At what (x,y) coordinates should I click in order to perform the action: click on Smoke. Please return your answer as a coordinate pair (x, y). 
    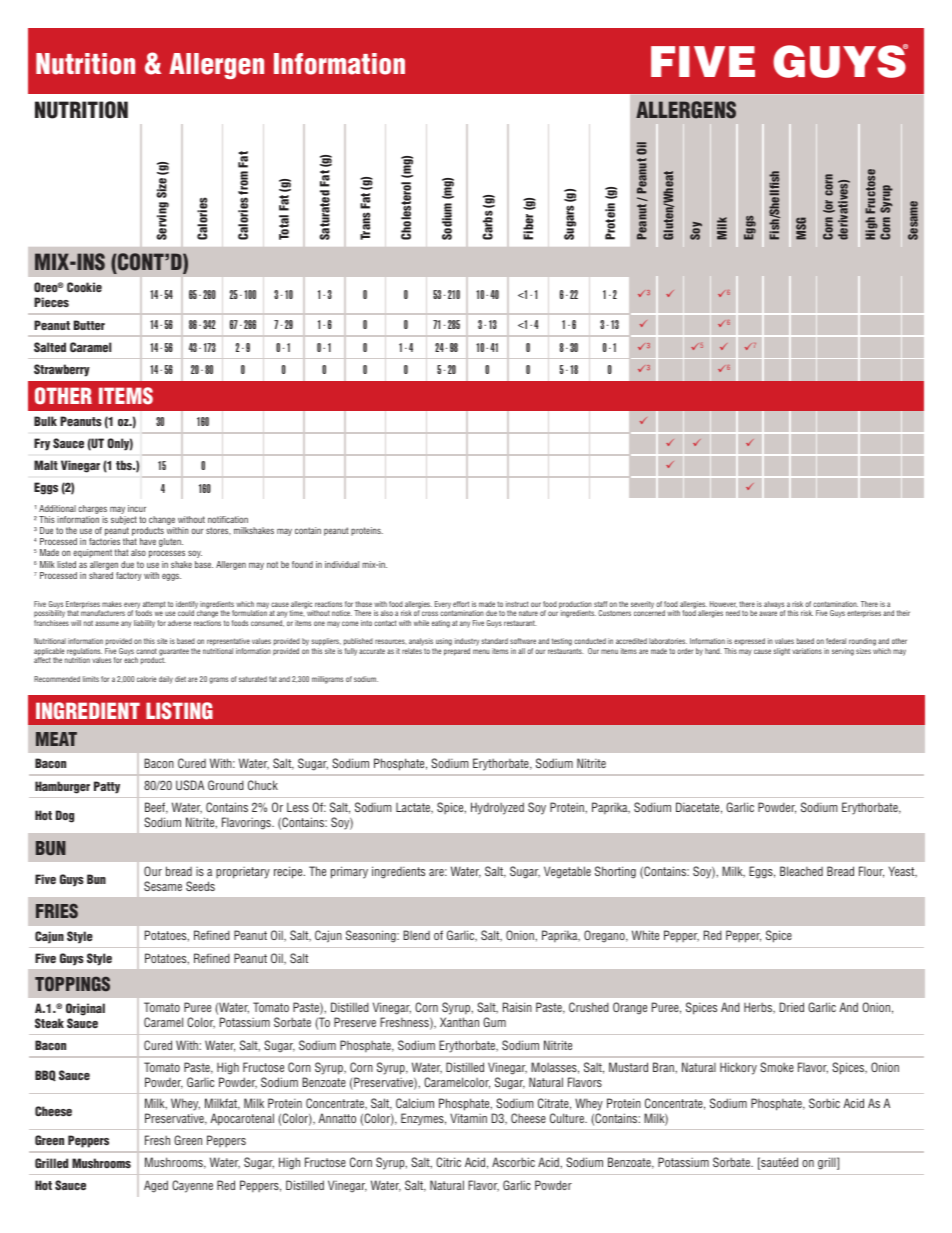
    Looking at the image, I should click on (777, 1067).
